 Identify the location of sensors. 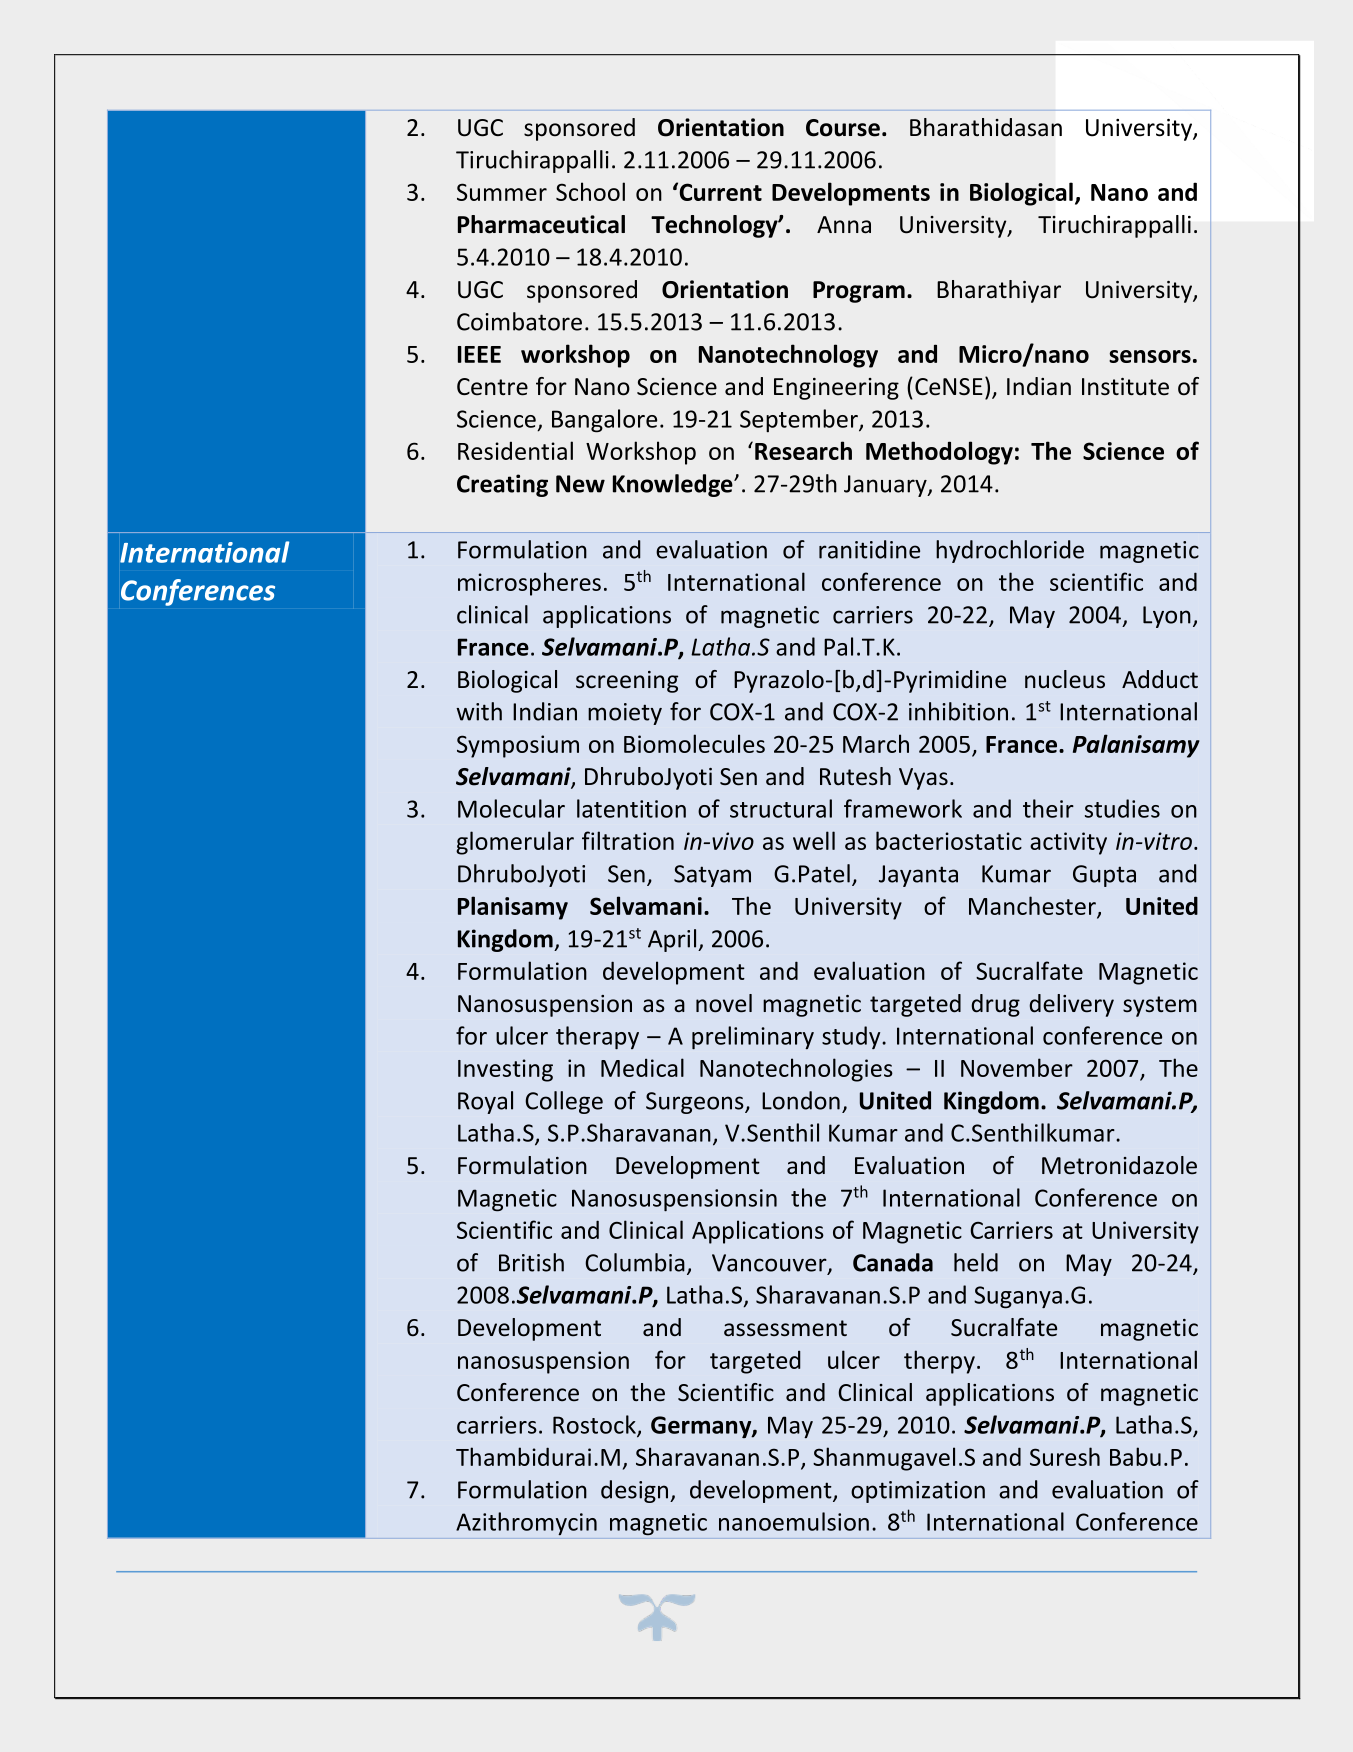
(1150, 356).
